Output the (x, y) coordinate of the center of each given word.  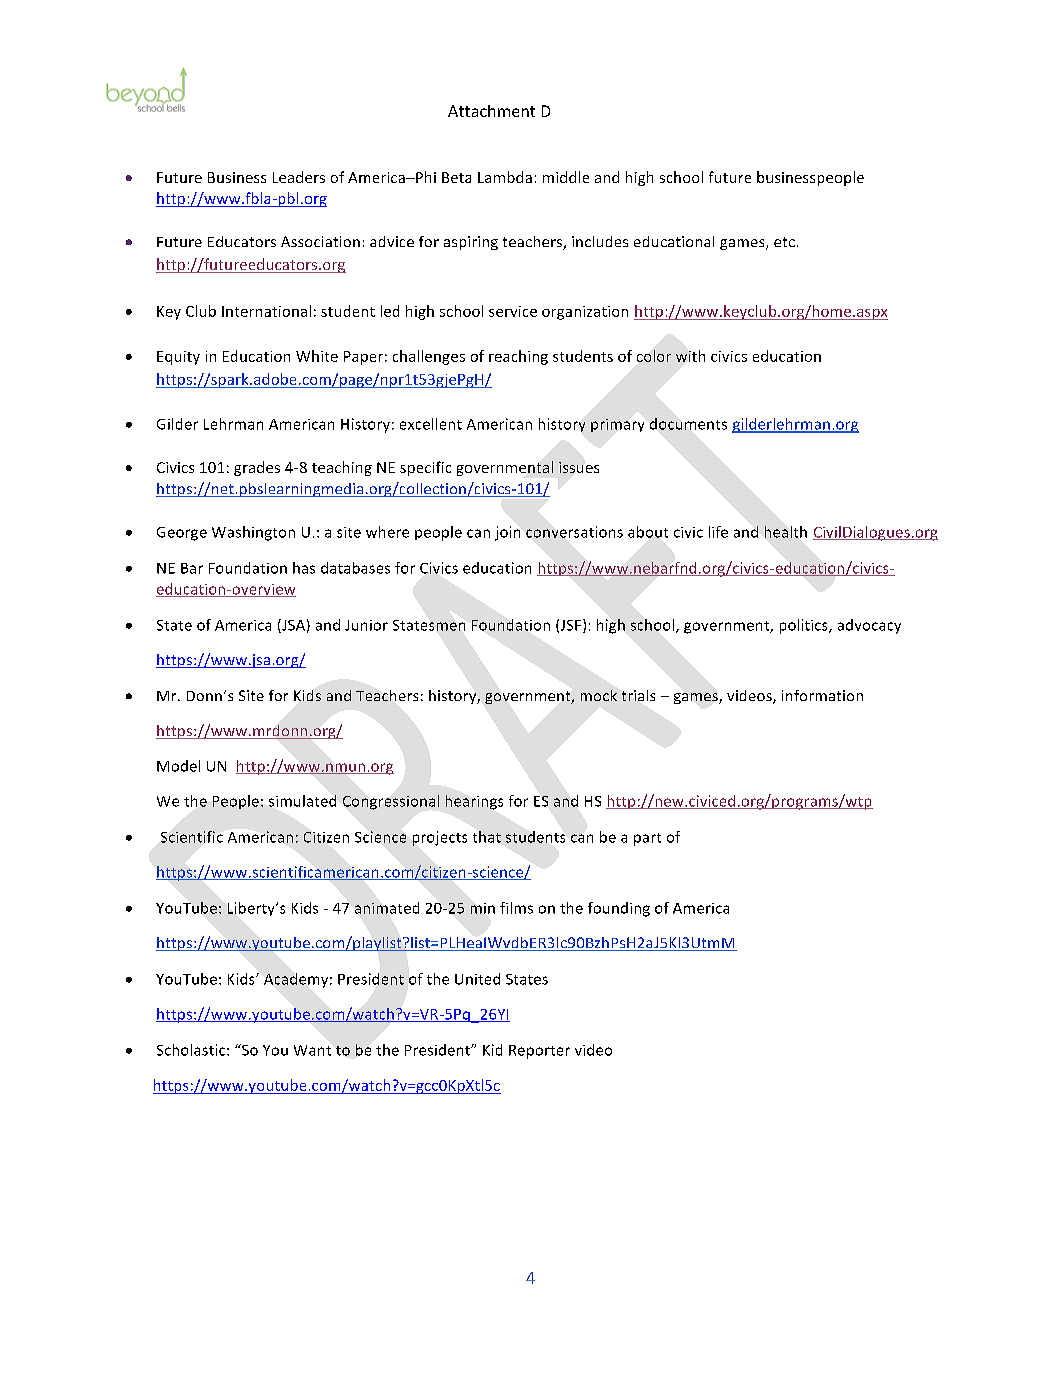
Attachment (491, 111)
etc (784, 242)
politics (805, 626)
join (507, 533)
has (304, 568)
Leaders (299, 177)
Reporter (539, 1052)
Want (312, 1050)
